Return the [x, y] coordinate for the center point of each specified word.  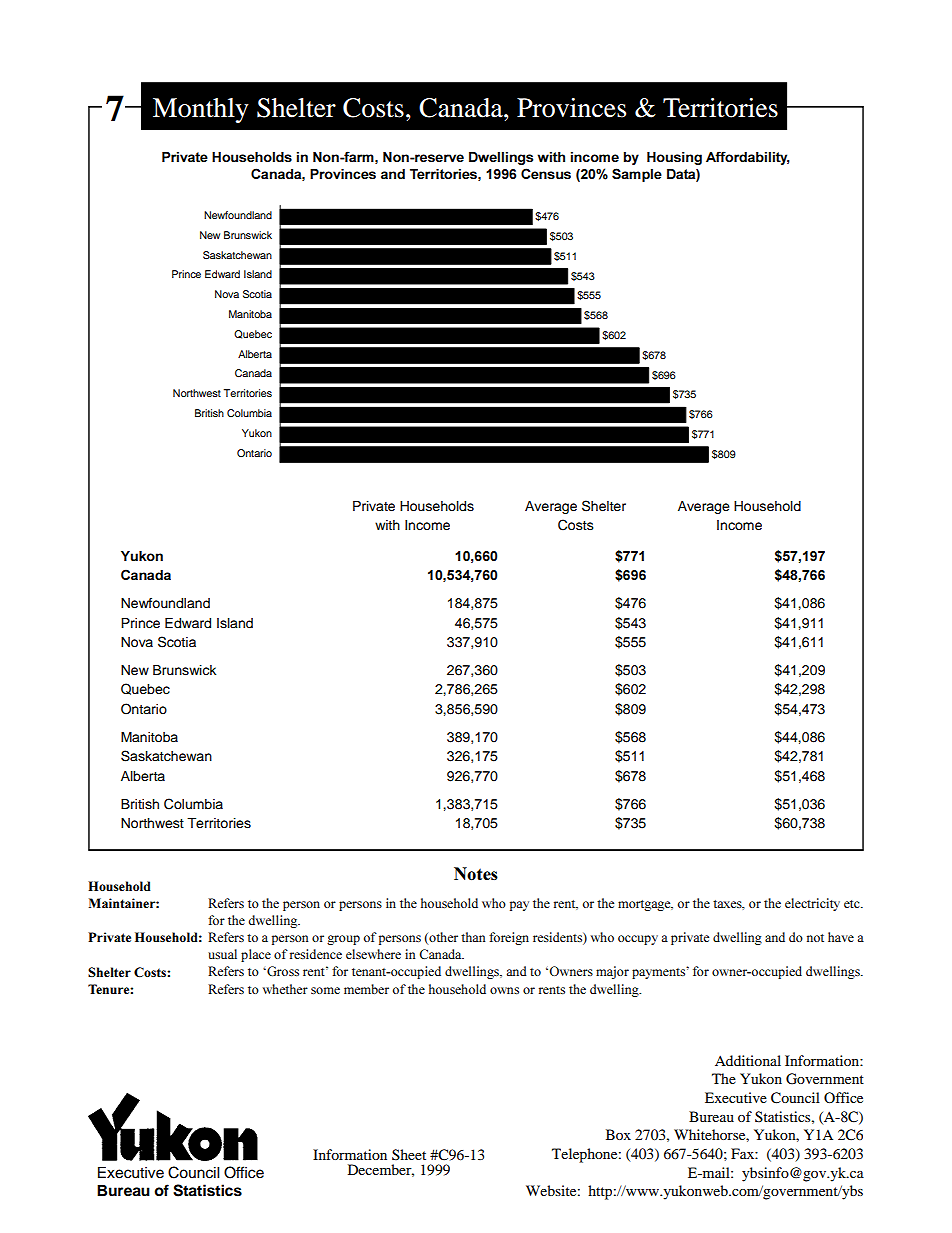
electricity [812, 904]
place [256, 955]
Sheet [409, 1154]
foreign [509, 938]
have [841, 937]
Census [546, 174]
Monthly [201, 110]
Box [618, 1134]
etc [853, 904]
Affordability [748, 158]
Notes [476, 873]
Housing [674, 158]
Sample [637, 175]
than [473, 937]
